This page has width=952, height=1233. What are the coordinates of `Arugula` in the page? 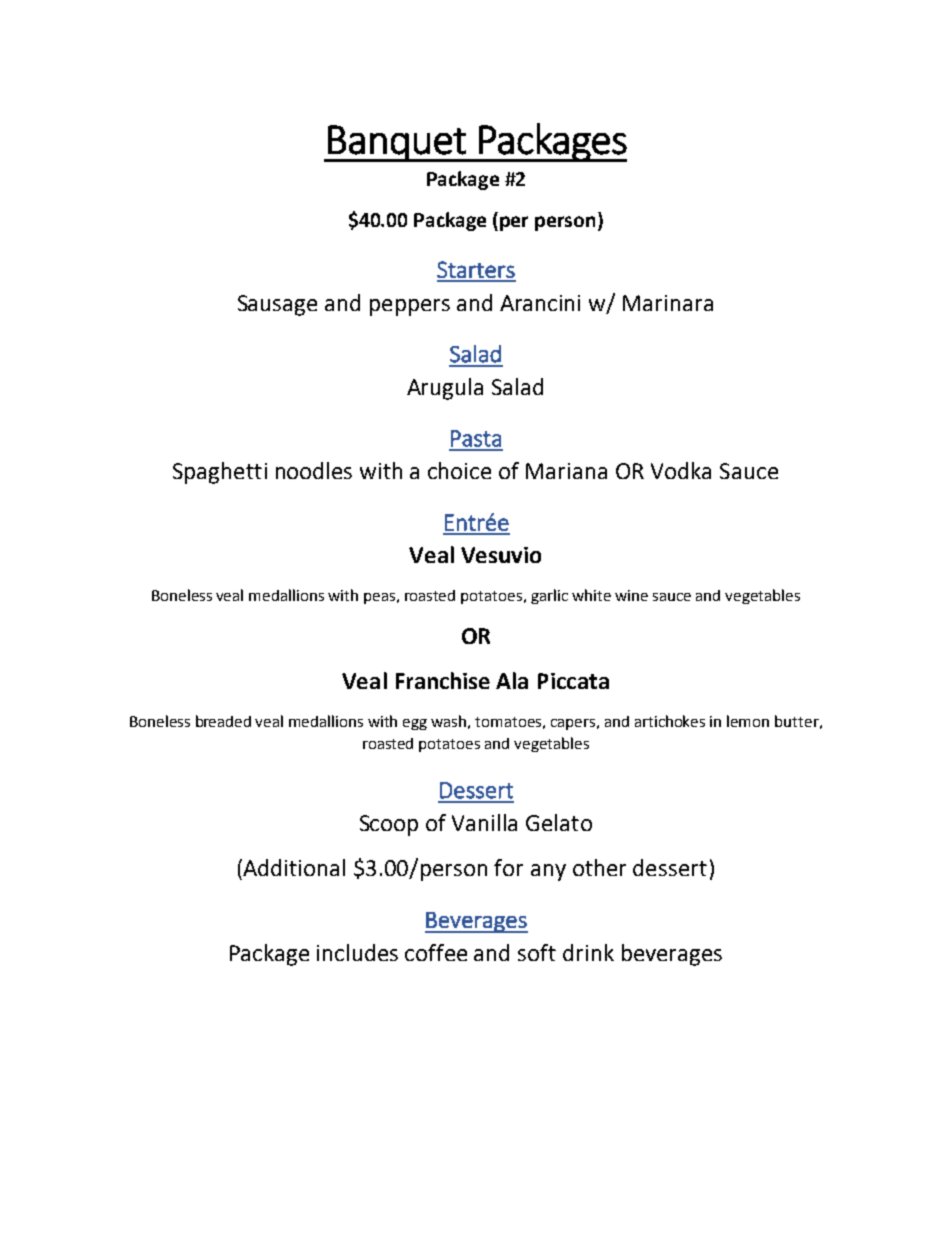 It's located at (445, 389).
